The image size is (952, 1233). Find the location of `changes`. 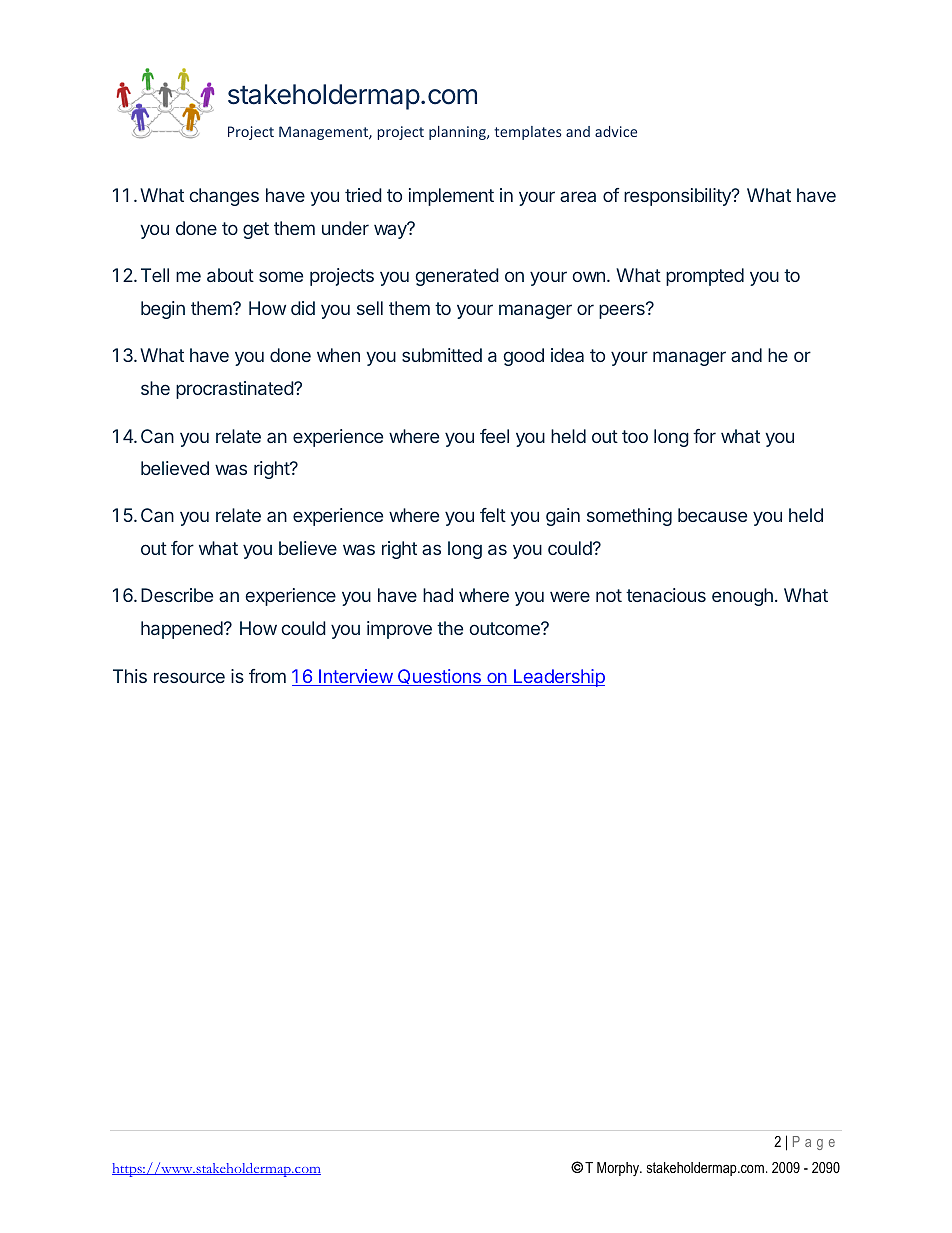

changes is located at coordinates (224, 197).
